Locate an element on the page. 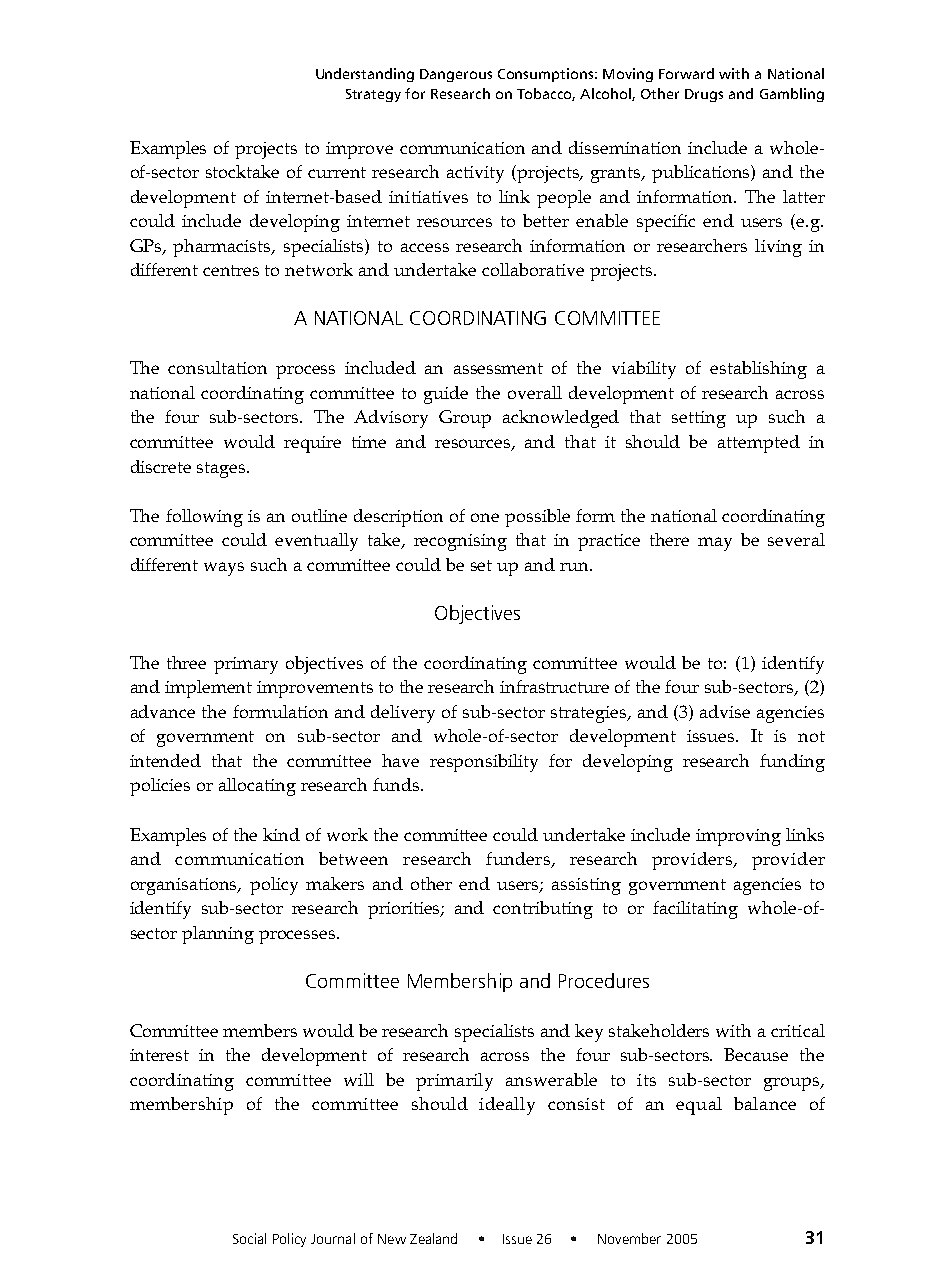  infrastructure is located at coordinates (554, 686).
